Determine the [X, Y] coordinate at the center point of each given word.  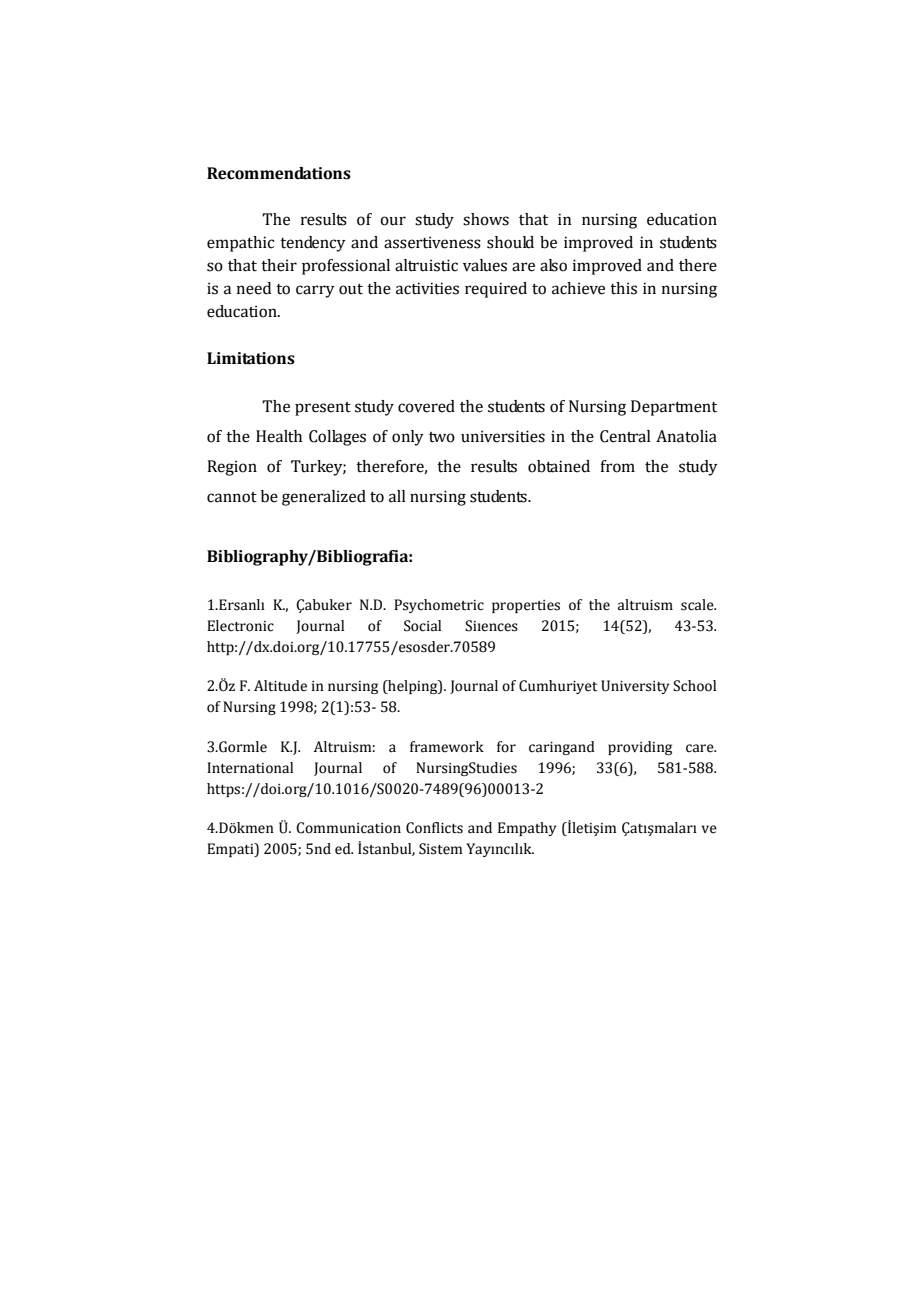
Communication [348, 828]
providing [640, 748]
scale [698, 605]
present [323, 409]
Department [674, 408]
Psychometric [439, 606]
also [553, 265]
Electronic [240, 626]
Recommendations [279, 173]
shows [486, 219]
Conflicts [434, 828]
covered [426, 406]
